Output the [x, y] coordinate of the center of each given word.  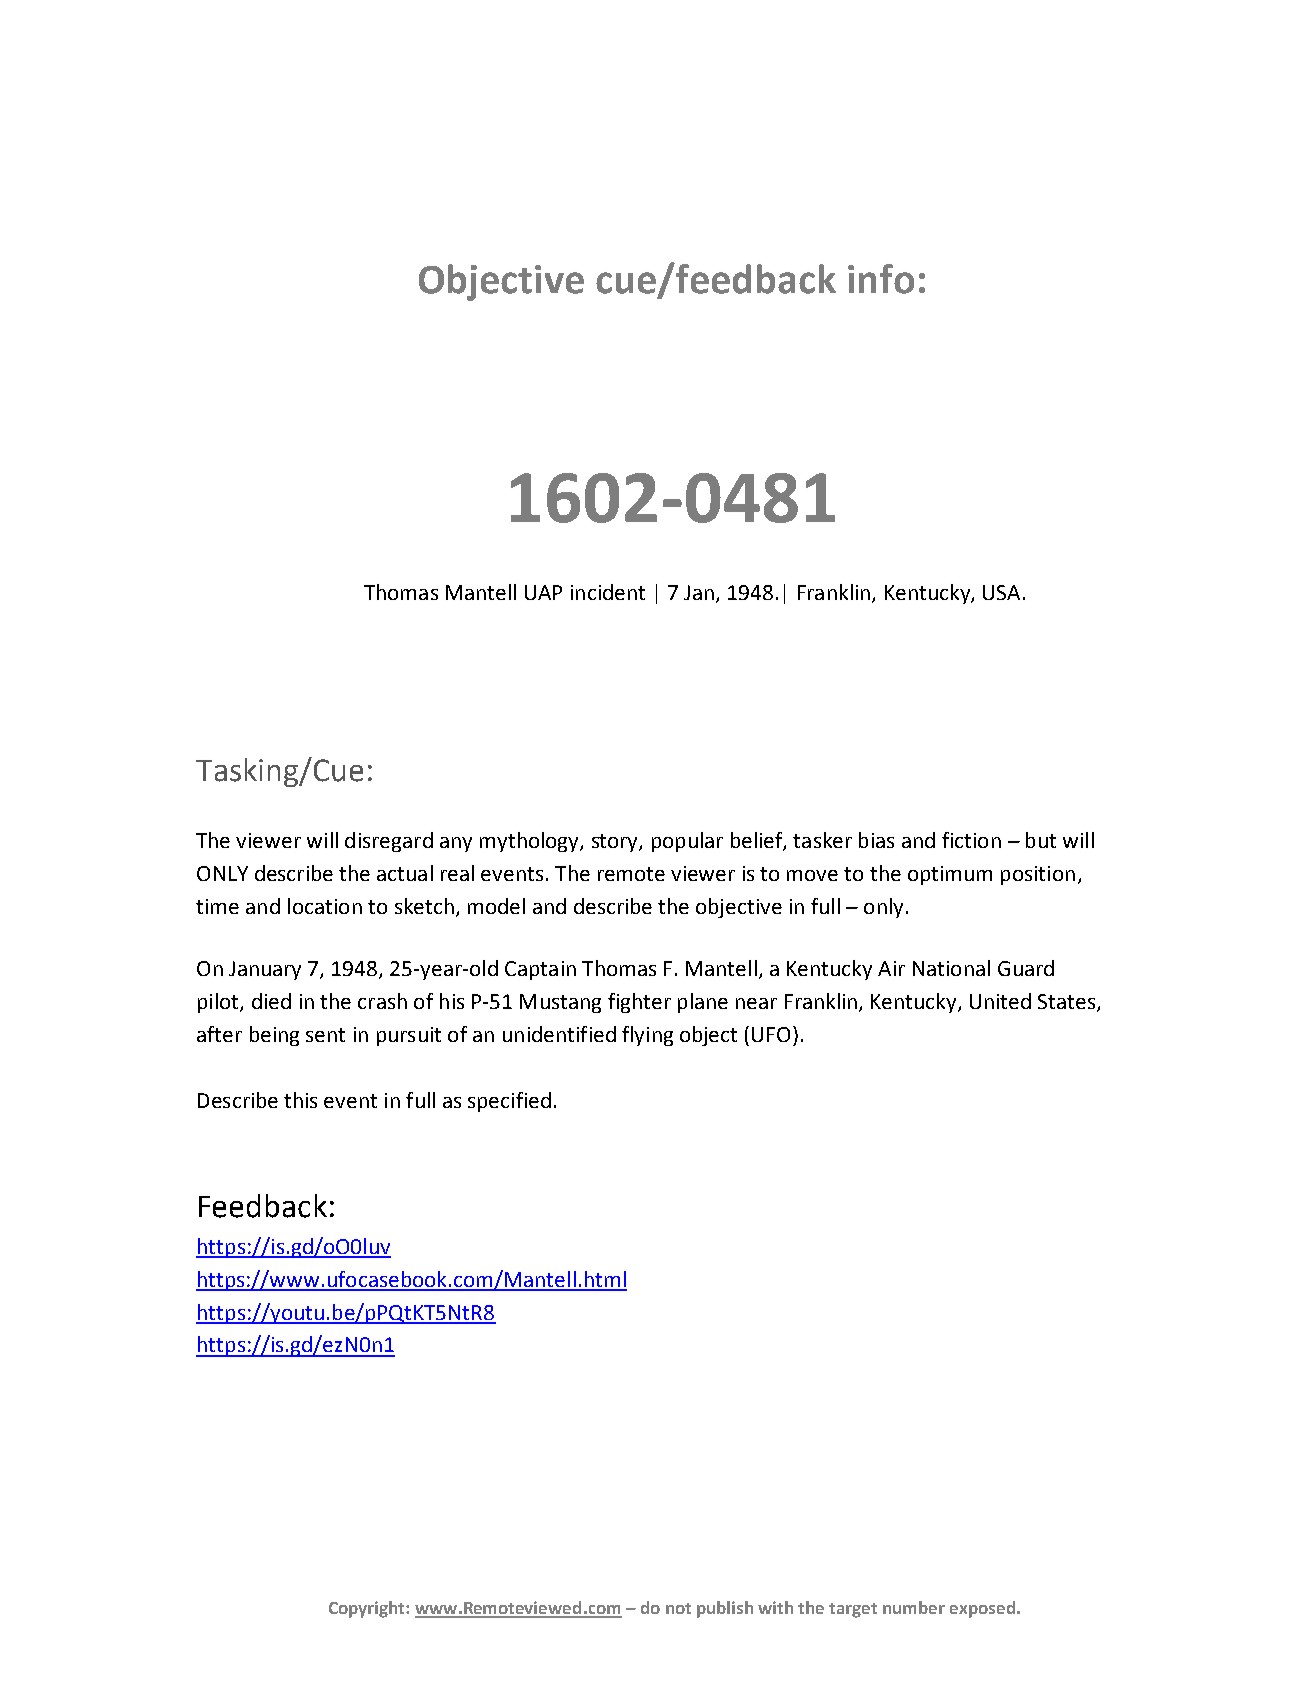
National [951, 968]
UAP [543, 592]
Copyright [368, 1609]
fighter [639, 1003]
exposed [982, 1609]
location [325, 906]
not [678, 1608]
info [881, 279]
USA [1001, 592]
